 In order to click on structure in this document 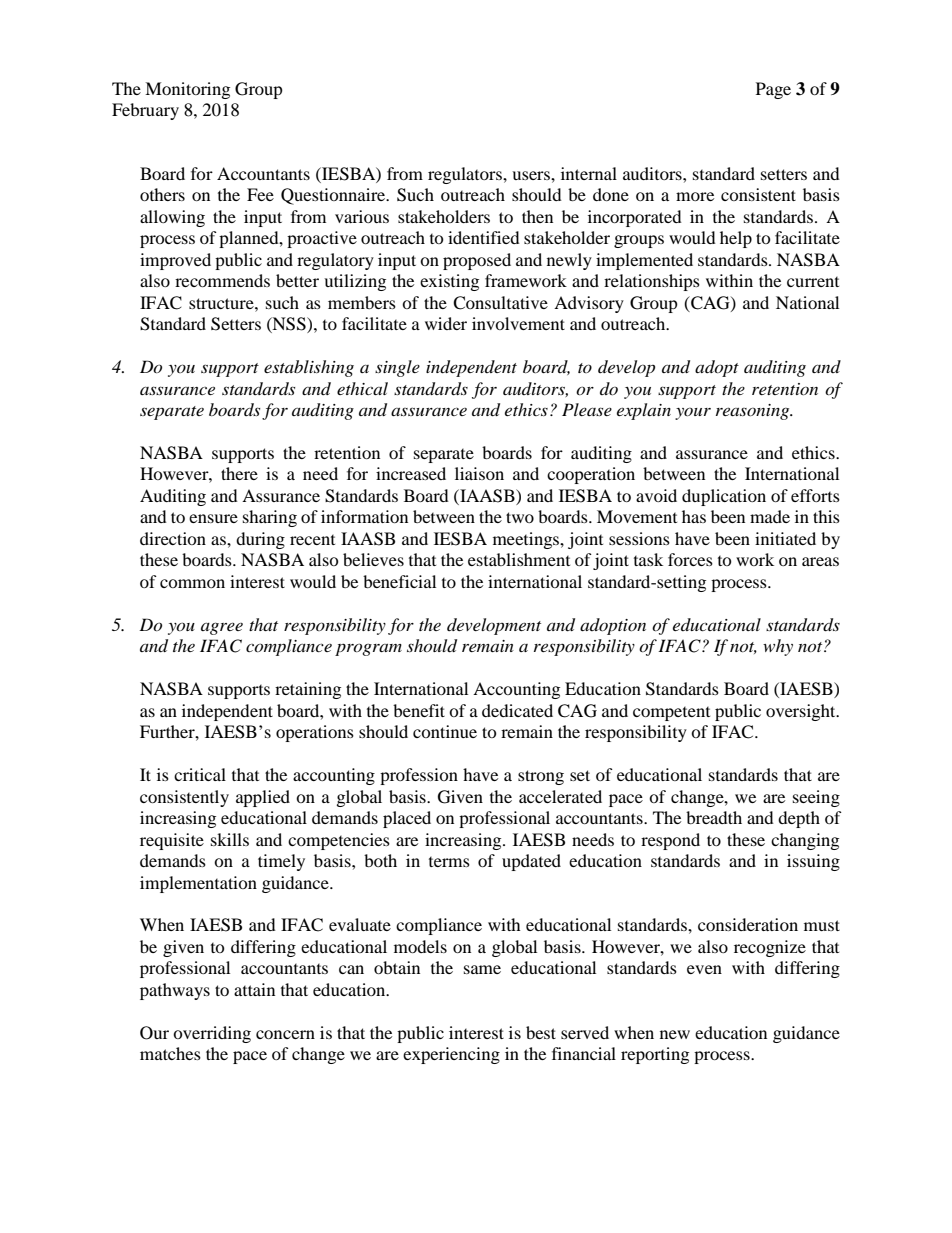, I will do `click(222, 303)`.
